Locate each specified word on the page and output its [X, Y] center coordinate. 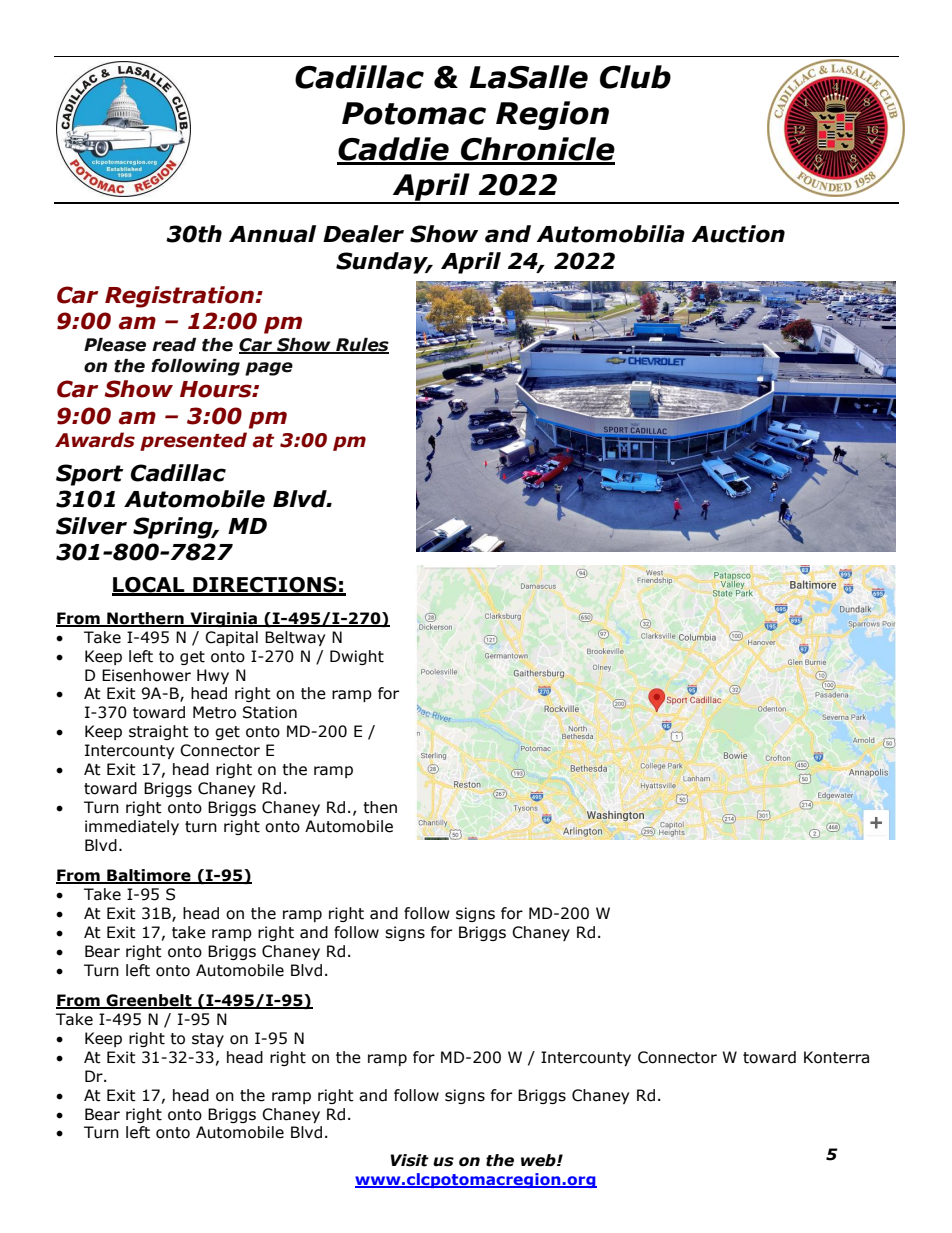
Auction [738, 234]
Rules [361, 346]
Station [270, 712]
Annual [272, 234]
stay [208, 1040]
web [539, 1160]
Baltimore [149, 876]
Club [635, 77]
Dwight [357, 657]
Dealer [363, 234]
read [174, 345]
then [380, 807]
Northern [145, 619]
